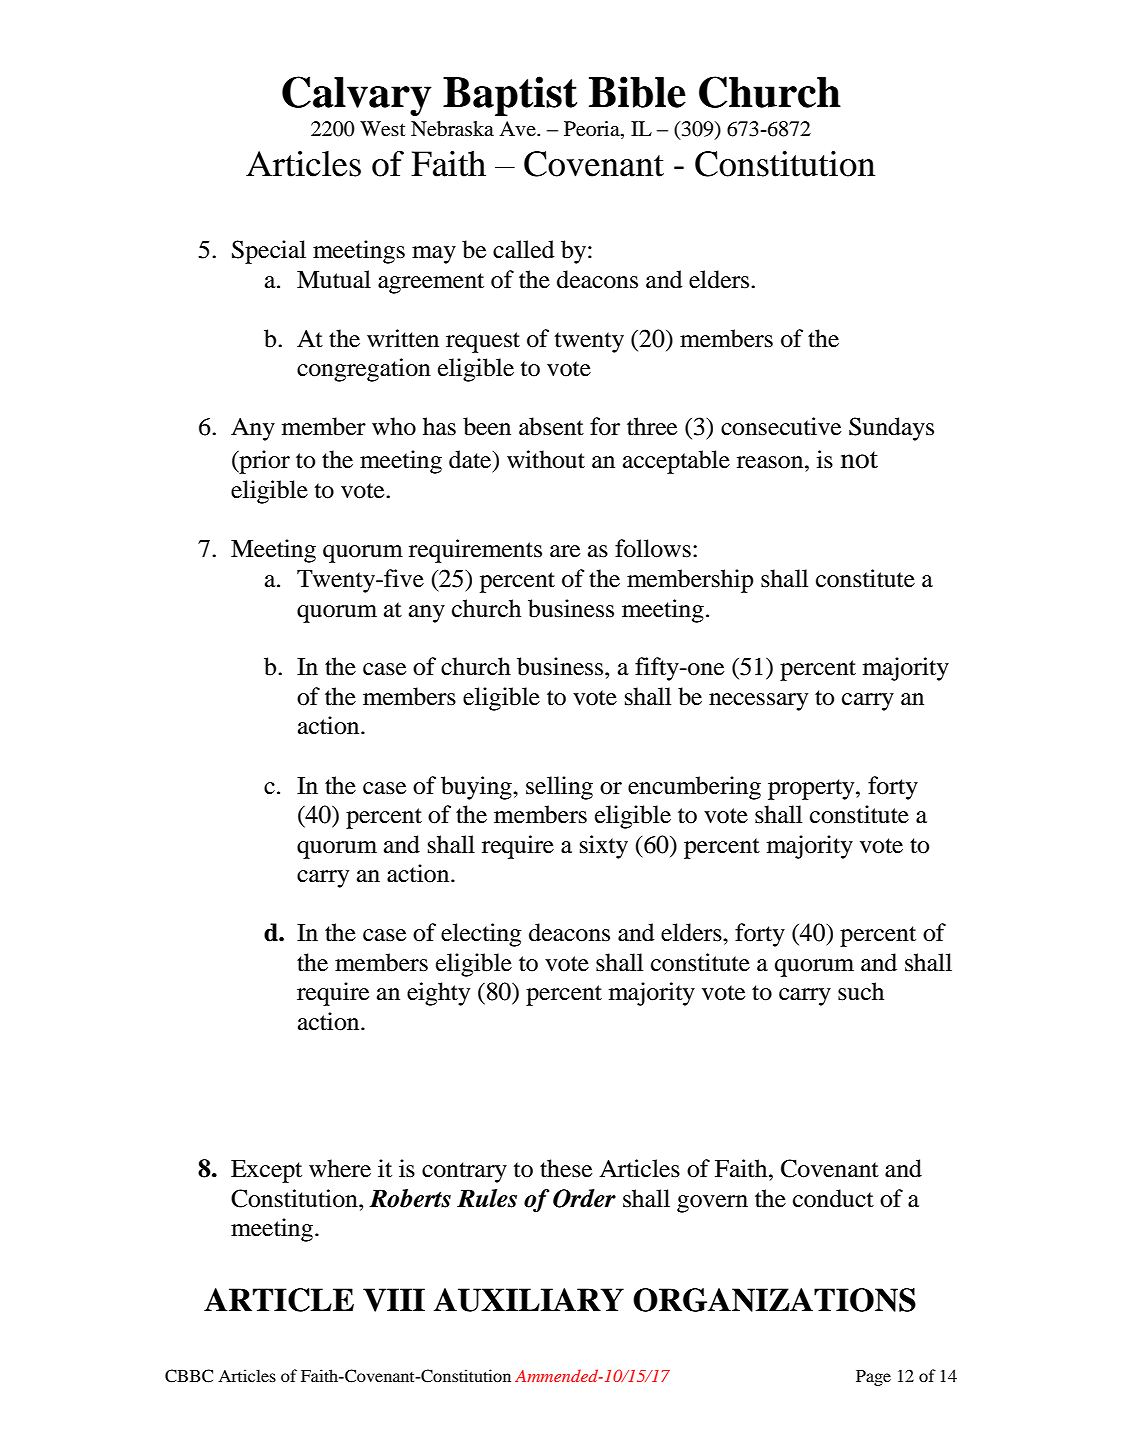  What do you see at coordinates (438, 994) in the document?
I see `eighty` at bounding box center [438, 994].
